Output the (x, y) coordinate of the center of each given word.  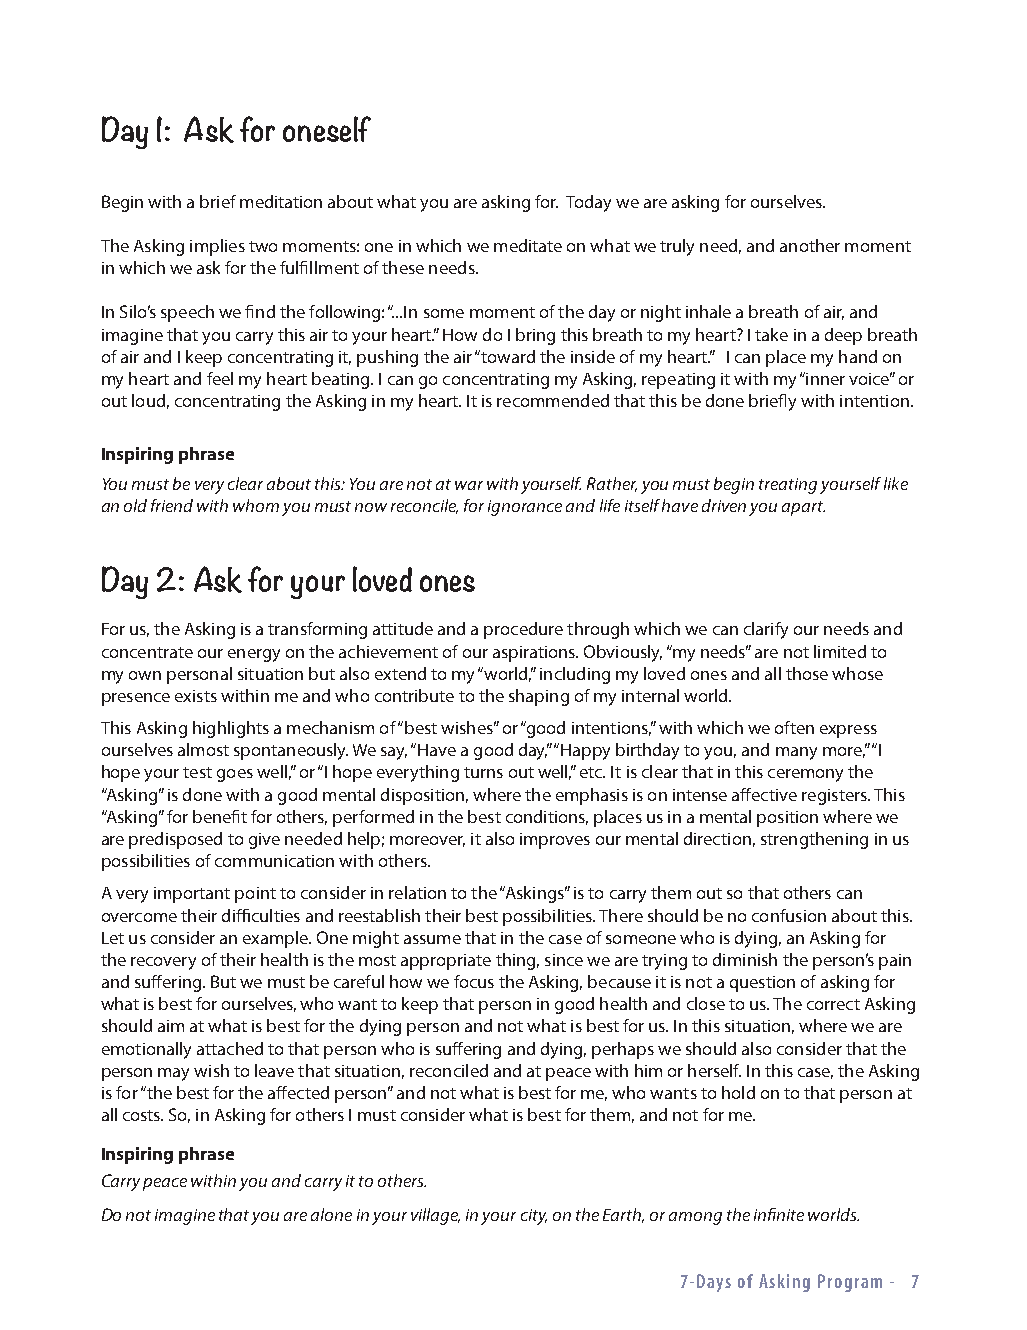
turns (483, 772)
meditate (528, 245)
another (810, 245)
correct (833, 1004)
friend (172, 505)
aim (171, 1026)
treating (788, 486)
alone (331, 1214)
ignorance (525, 508)
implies (217, 247)
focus (474, 981)
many (796, 753)
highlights (231, 729)
